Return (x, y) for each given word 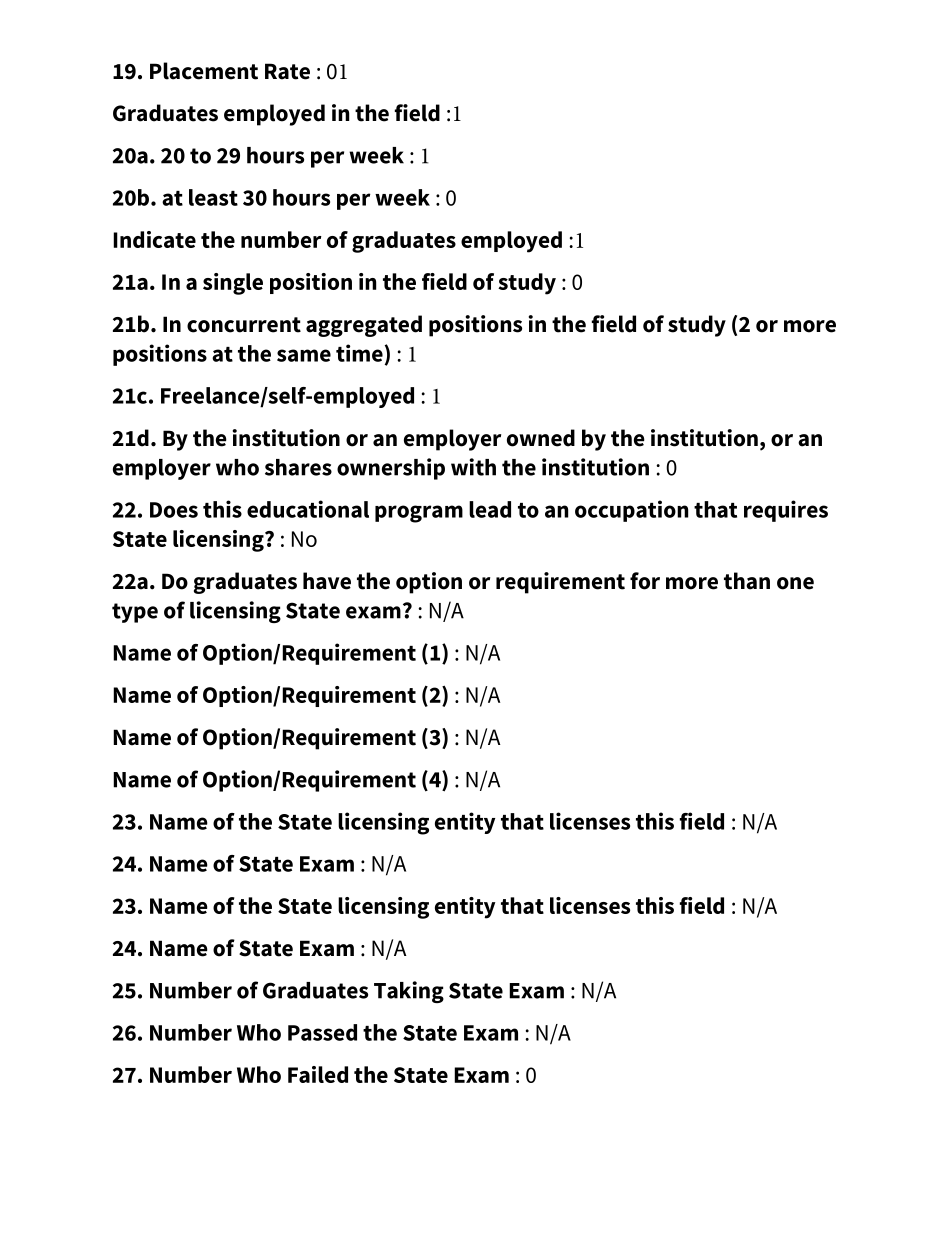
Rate (287, 71)
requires (786, 511)
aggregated (364, 326)
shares (298, 467)
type (135, 613)
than (747, 581)
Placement (204, 71)
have (327, 581)
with (473, 467)
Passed (322, 1032)
